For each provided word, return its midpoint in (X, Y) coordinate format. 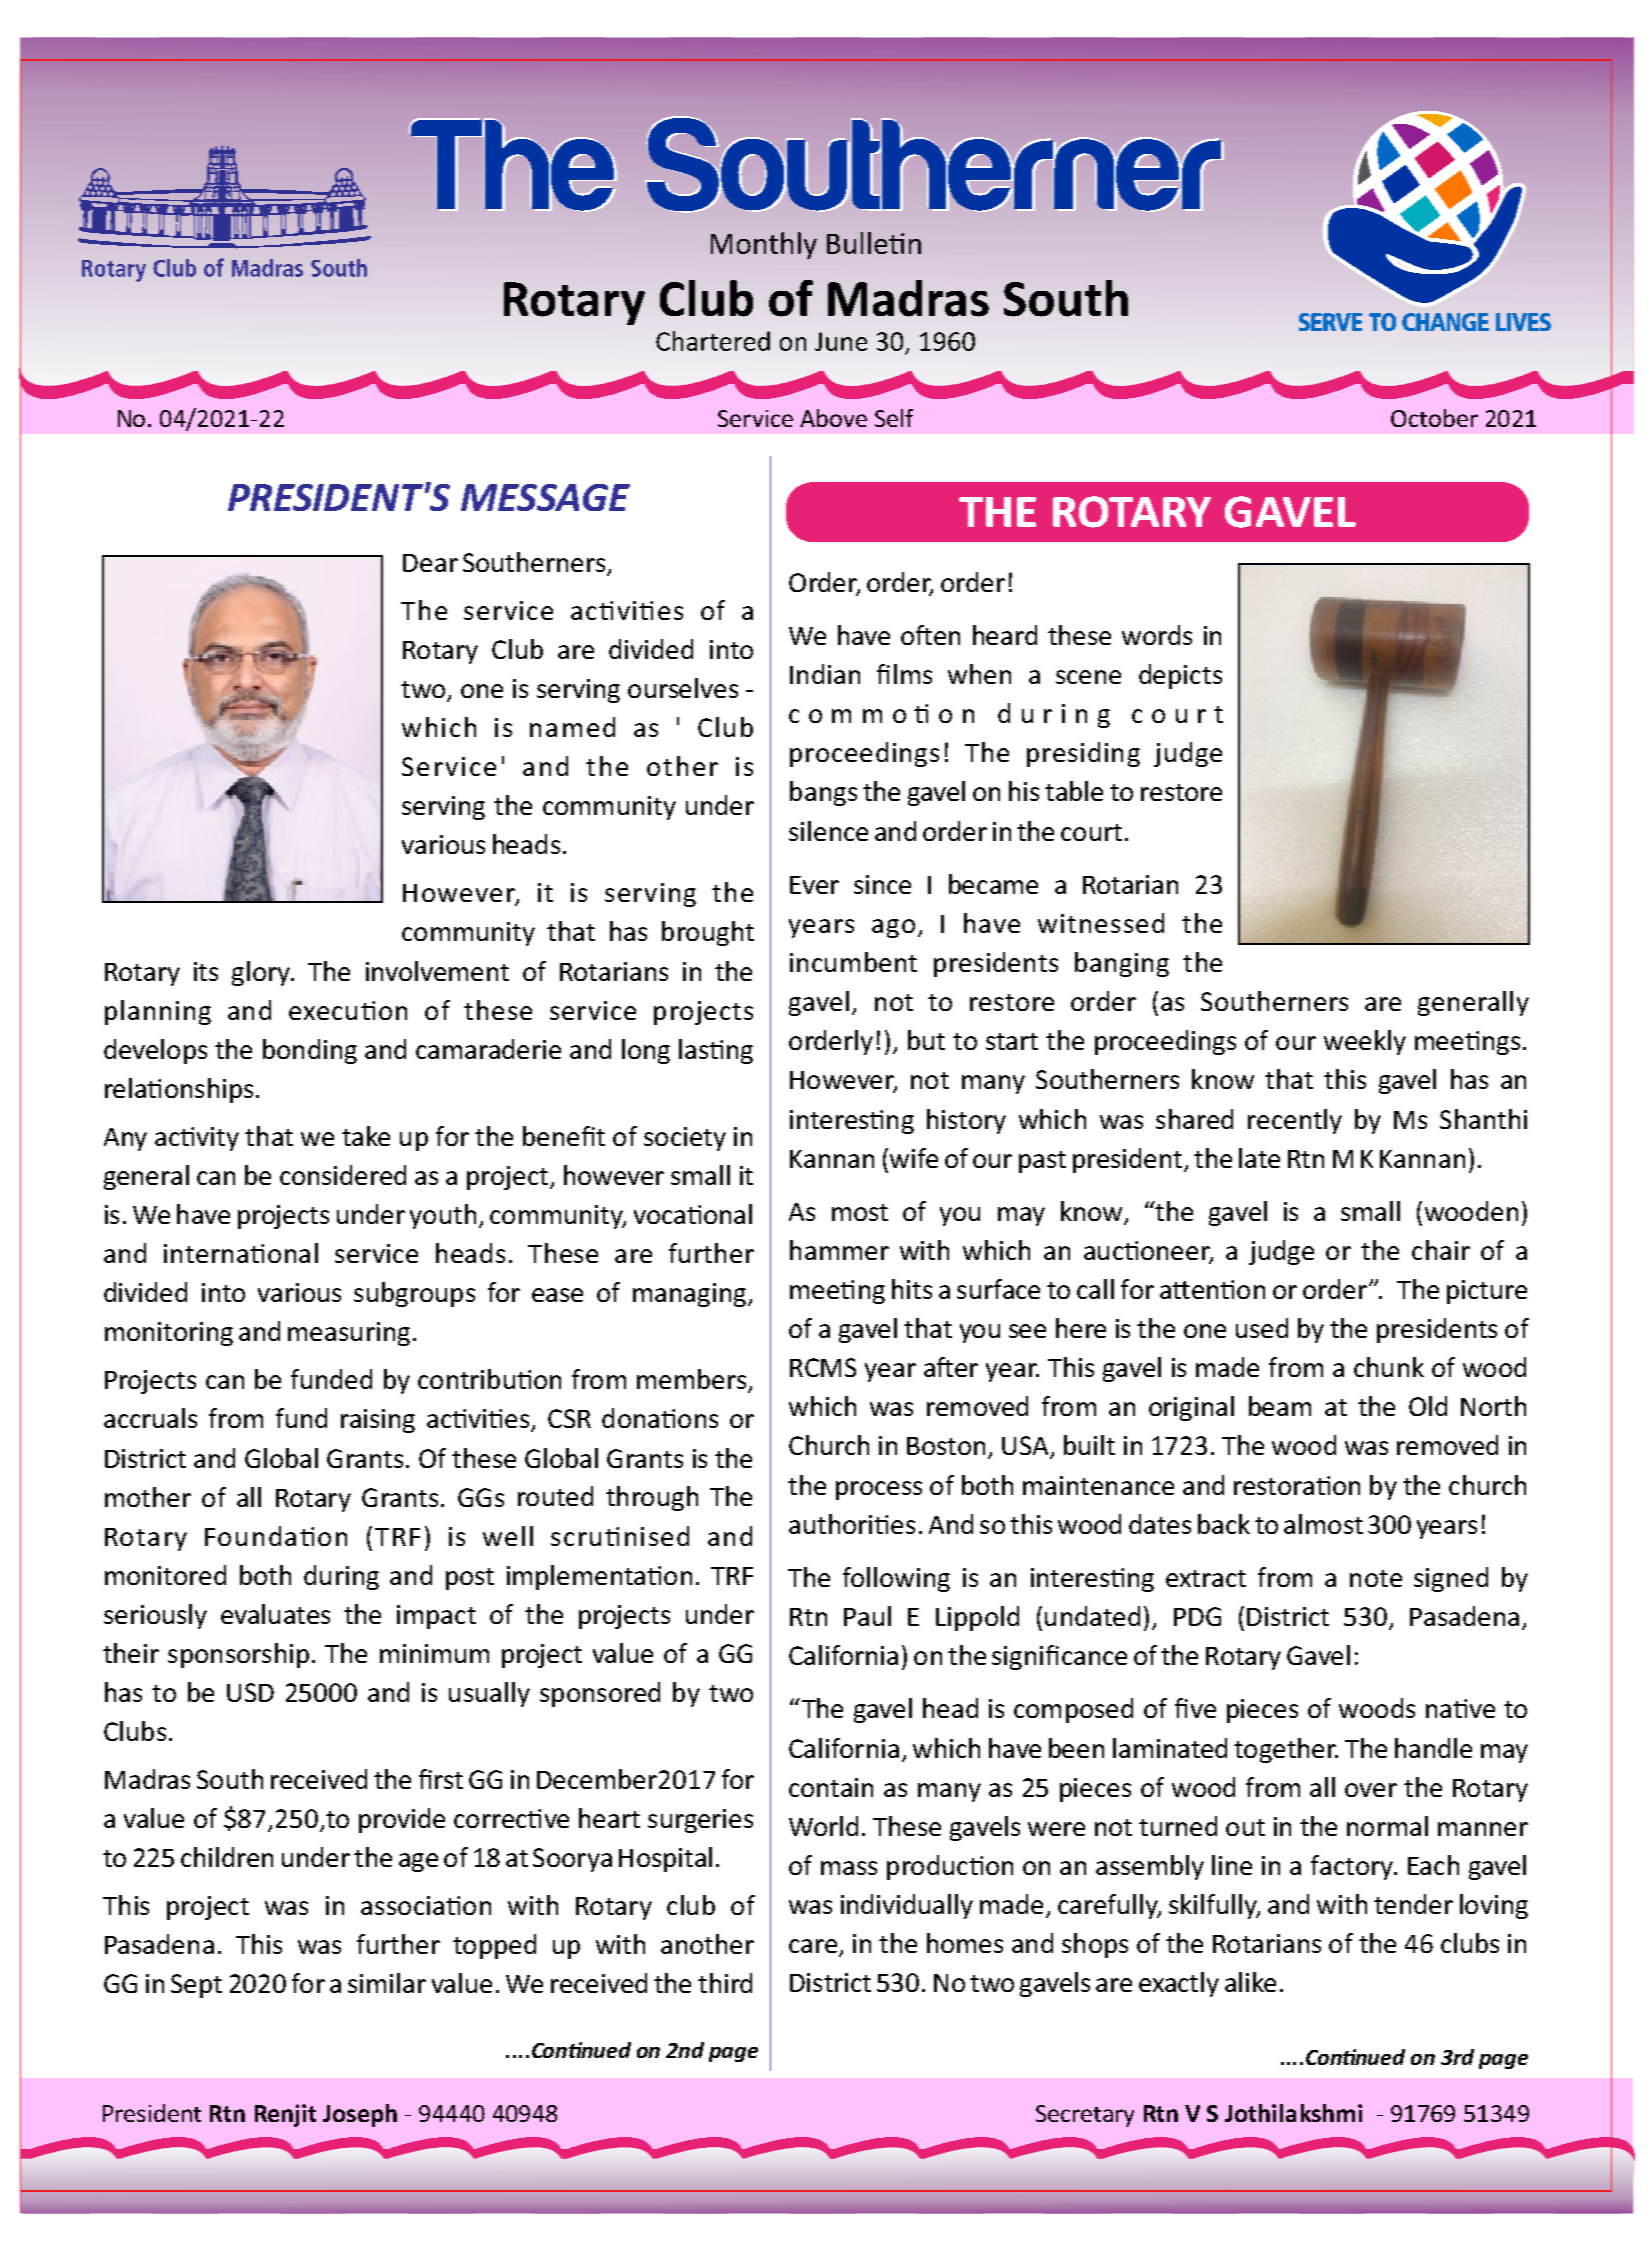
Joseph (360, 2115)
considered (343, 1175)
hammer (839, 1250)
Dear (430, 563)
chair (1441, 1250)
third (725, 1983)
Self (894, 418)
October (1434, 418)
